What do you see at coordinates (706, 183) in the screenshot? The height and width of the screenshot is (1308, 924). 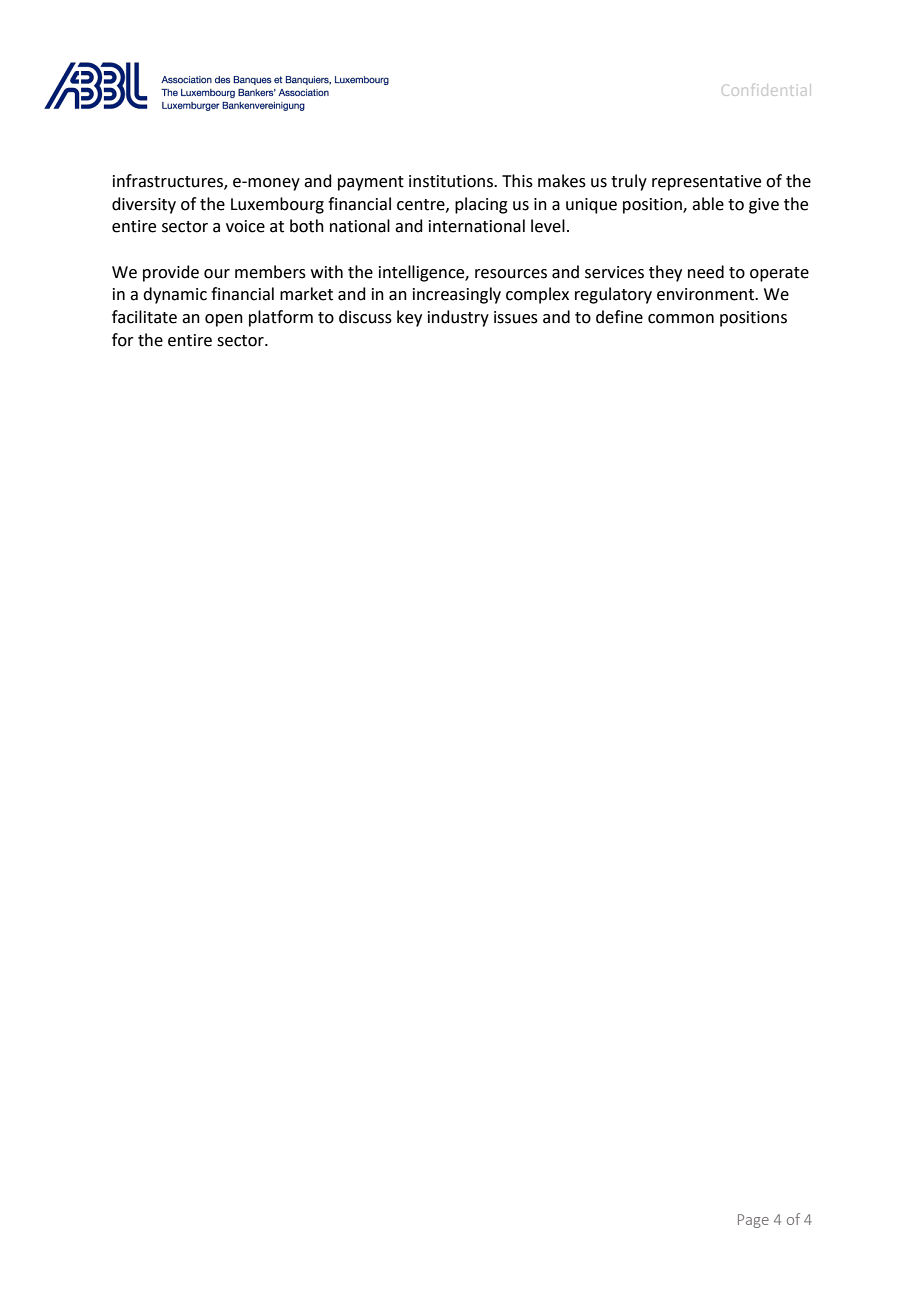 I see `representative` at bounding box center [706, 183].
